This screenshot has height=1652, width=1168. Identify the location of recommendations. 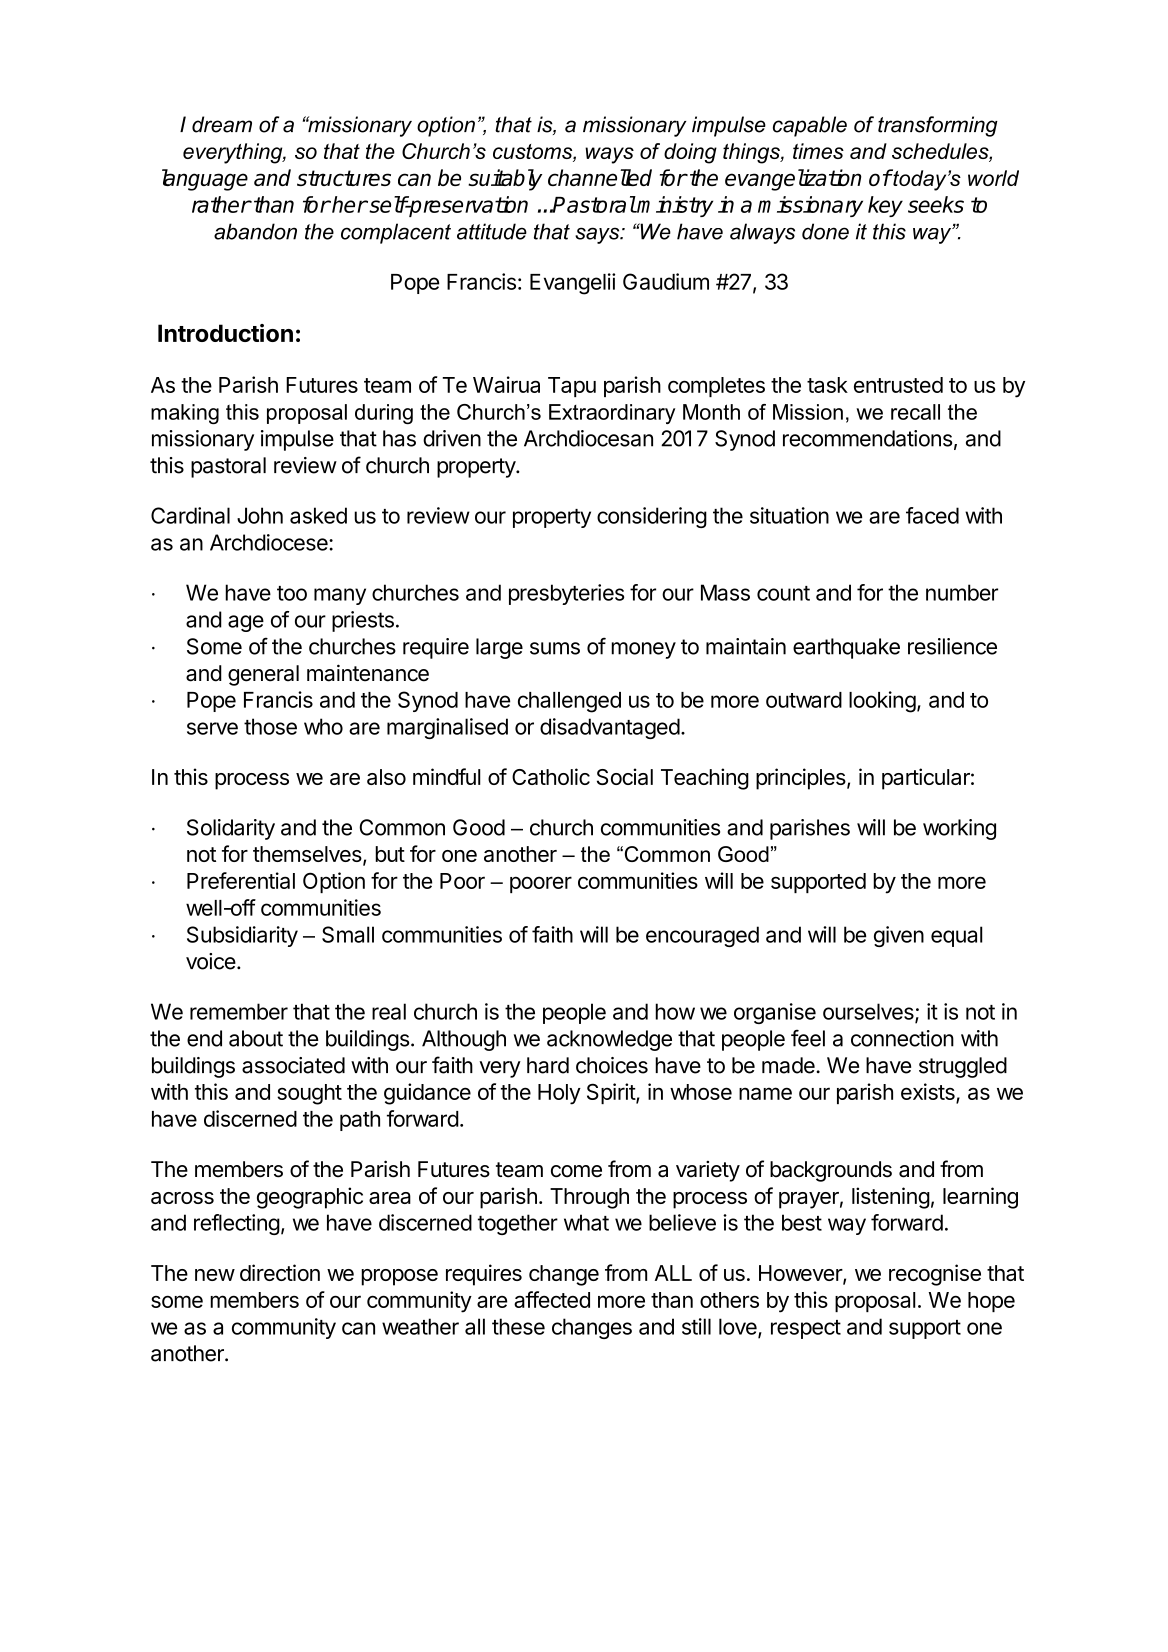
(867, 438).
